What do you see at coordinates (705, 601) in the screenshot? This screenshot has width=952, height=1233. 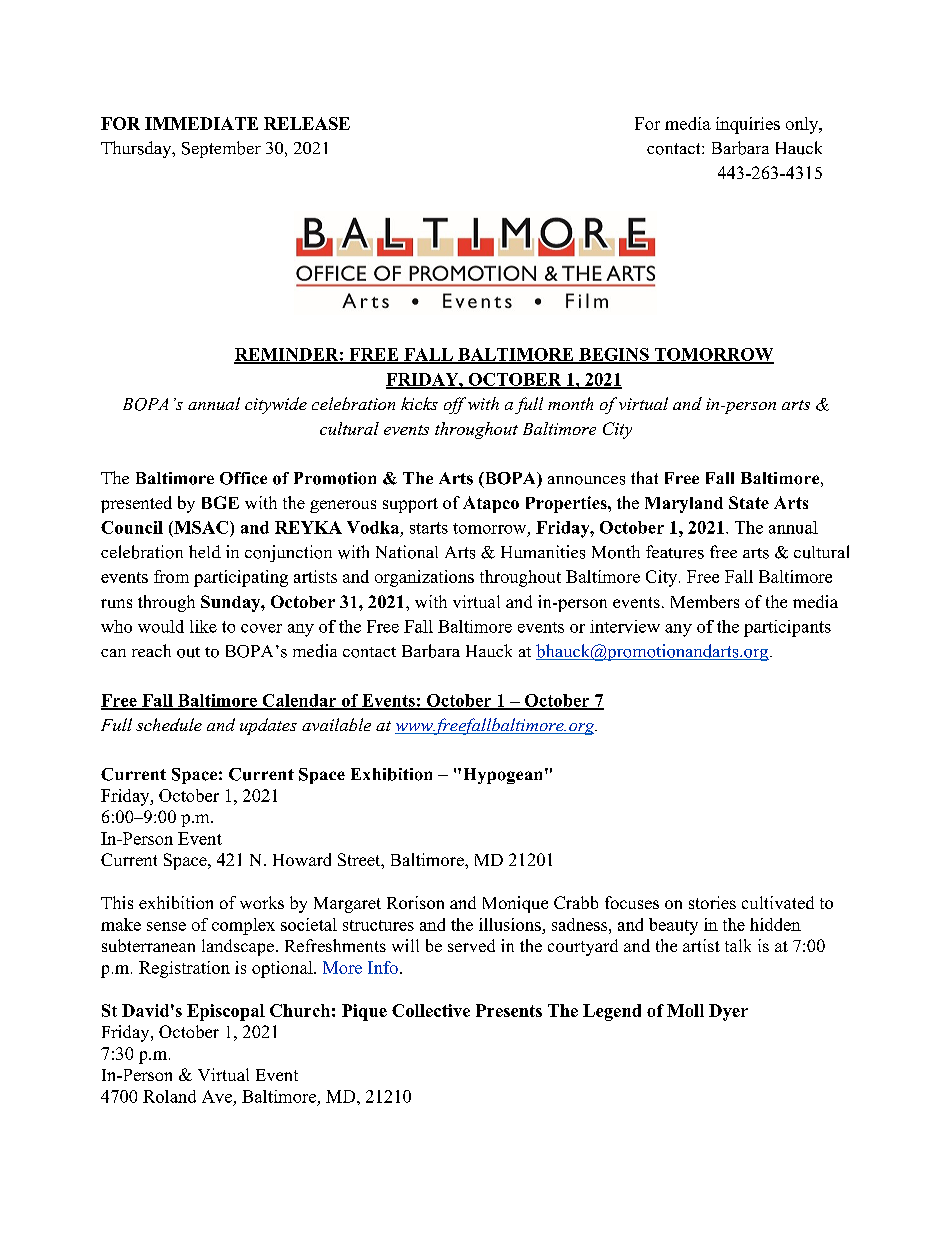 I see `Members` at bounding box center [705, 601].
